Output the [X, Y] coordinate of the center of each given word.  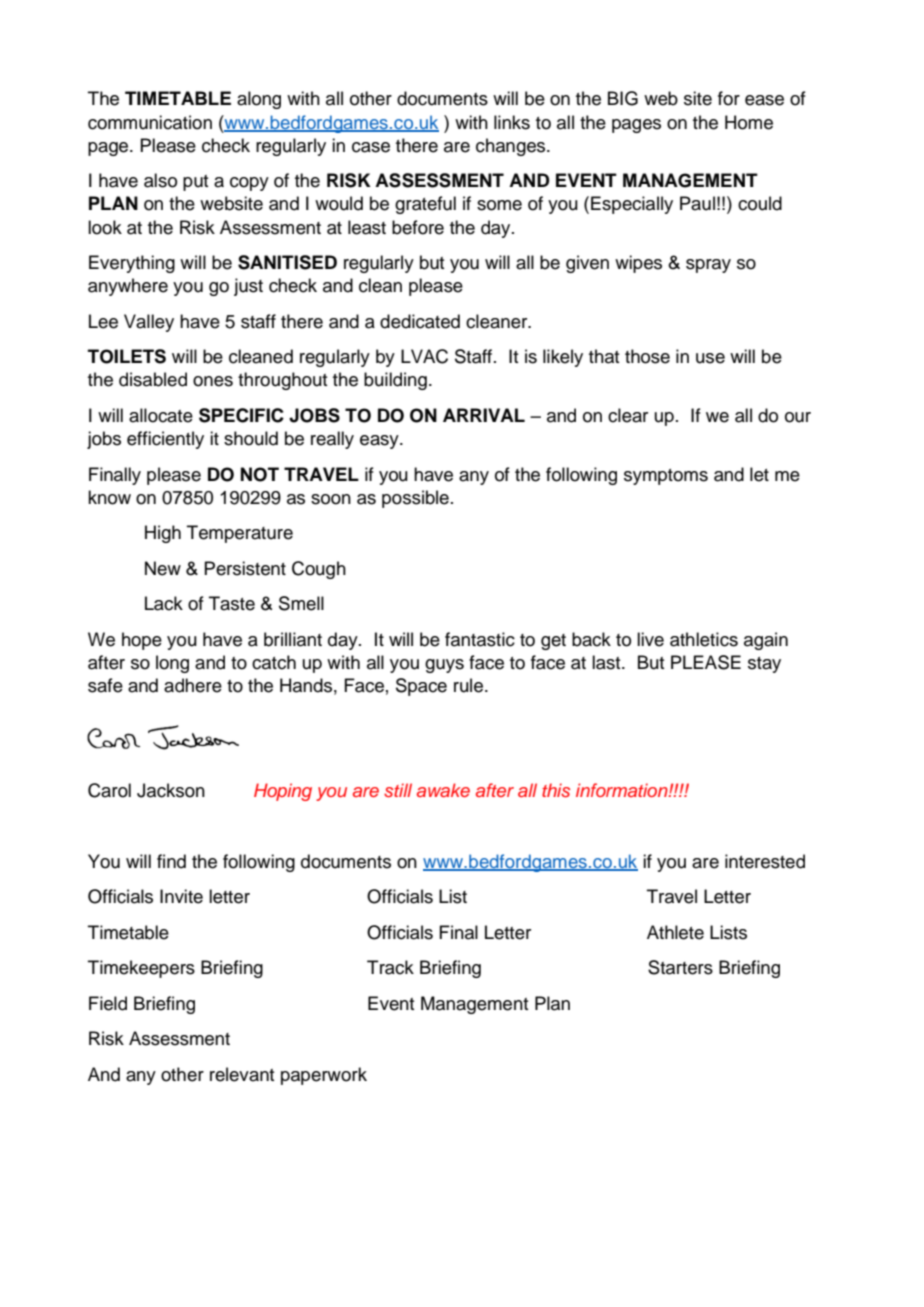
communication [150, 122]
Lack [164, 603]
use [710, 358]
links [512, 122]
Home [749, 122]
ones [213, 381]
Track [390, 967]
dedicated [420, 321]
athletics [704, 639]
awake [443, 790]
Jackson [171, 790]
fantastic [480, 639]
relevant [242, 1074]
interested [765, 861]
